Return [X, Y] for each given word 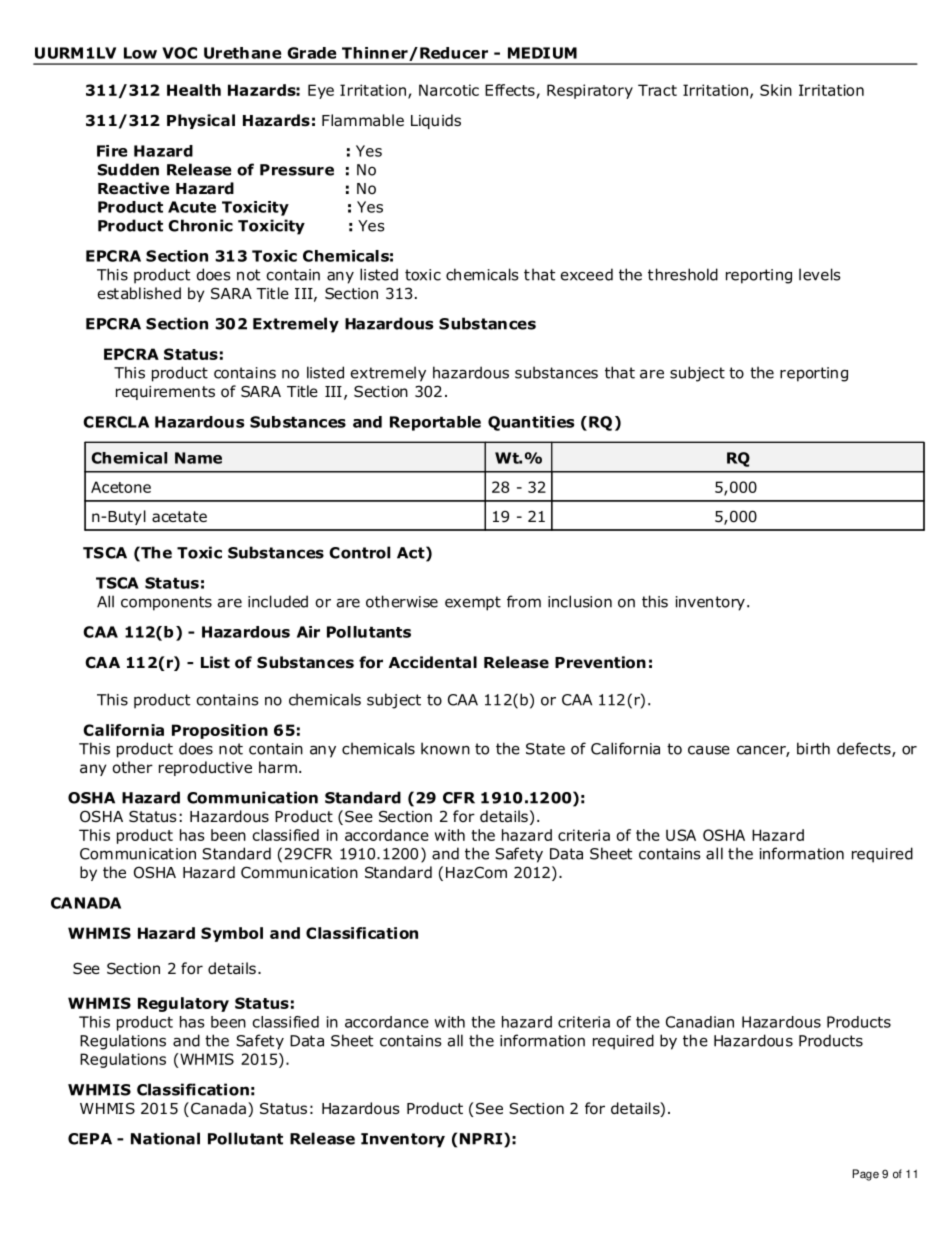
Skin [776, 90]
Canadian [700, 1022]
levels [820, 274]
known [445, 748]
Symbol [232, 934]
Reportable [435, 423]
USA [681, 835]
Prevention [600, 662]
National [165, 1138]
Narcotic [449, 90]
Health [194, 90]
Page [866, 1175]
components [166, 603]
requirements [165, 393]
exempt [473, 603]
